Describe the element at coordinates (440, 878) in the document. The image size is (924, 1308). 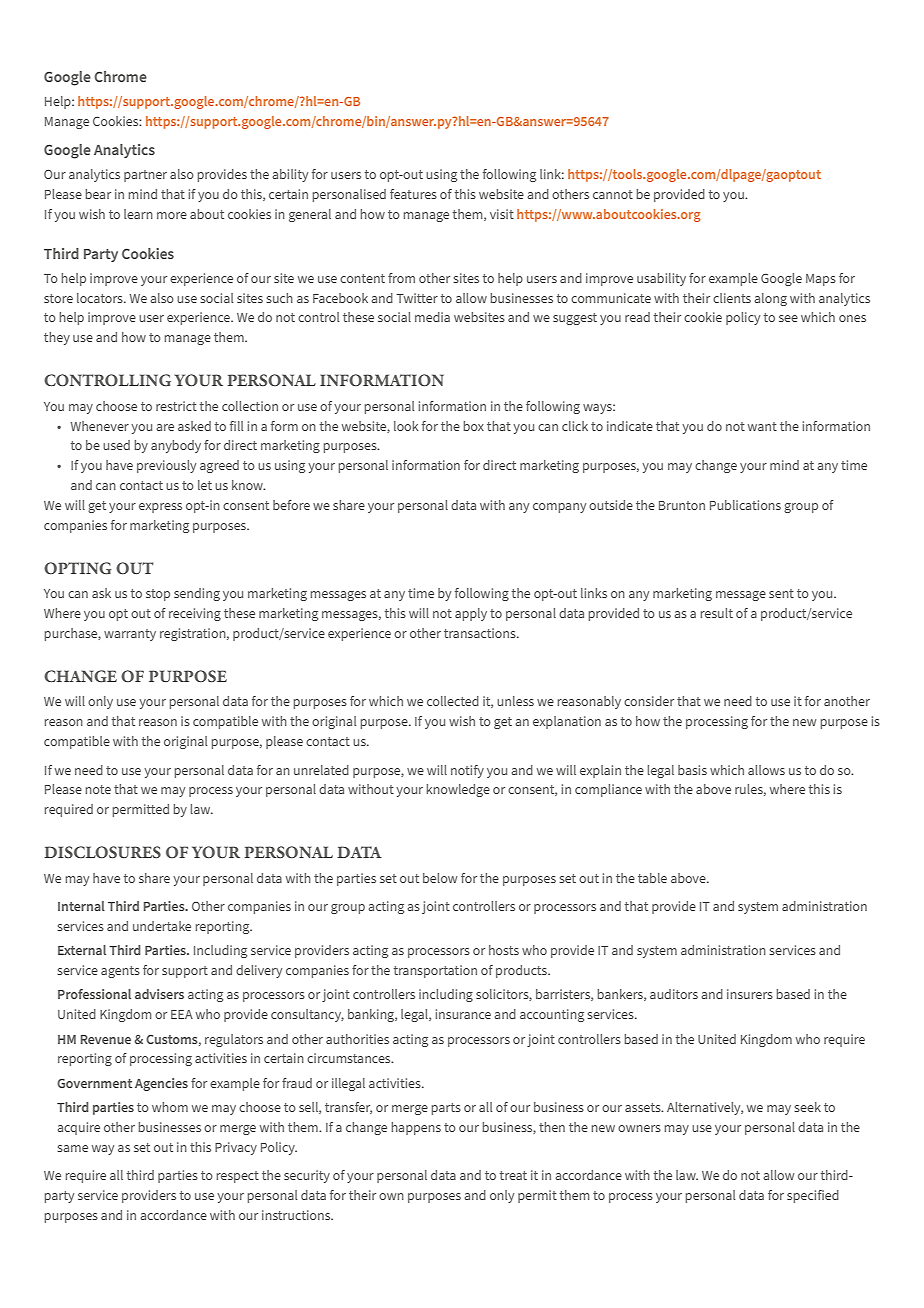
I see `below` at that location.
